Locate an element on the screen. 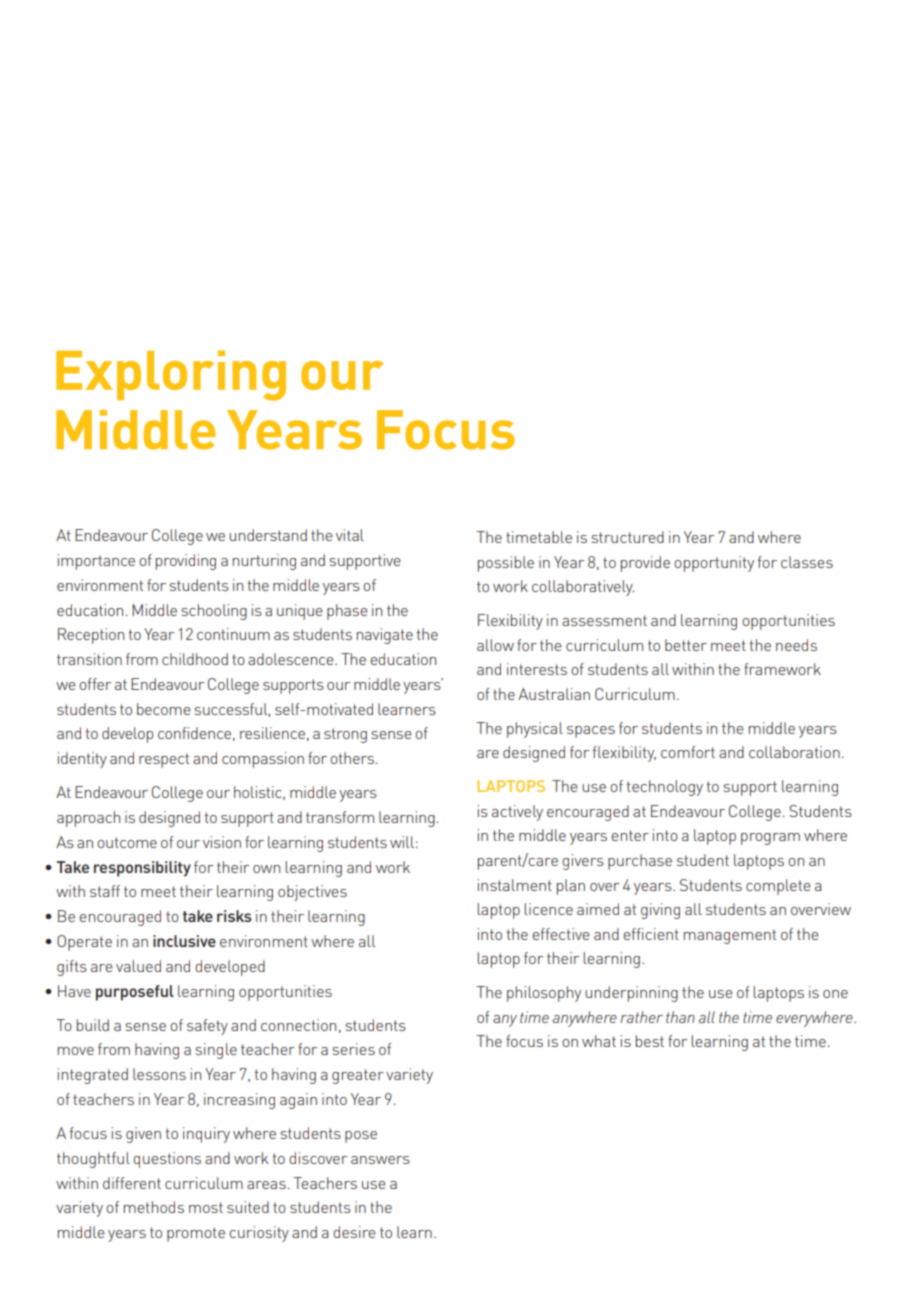 The height and width of the screenshot is (1311, 924). complete is located at coordinates (778, 887).
